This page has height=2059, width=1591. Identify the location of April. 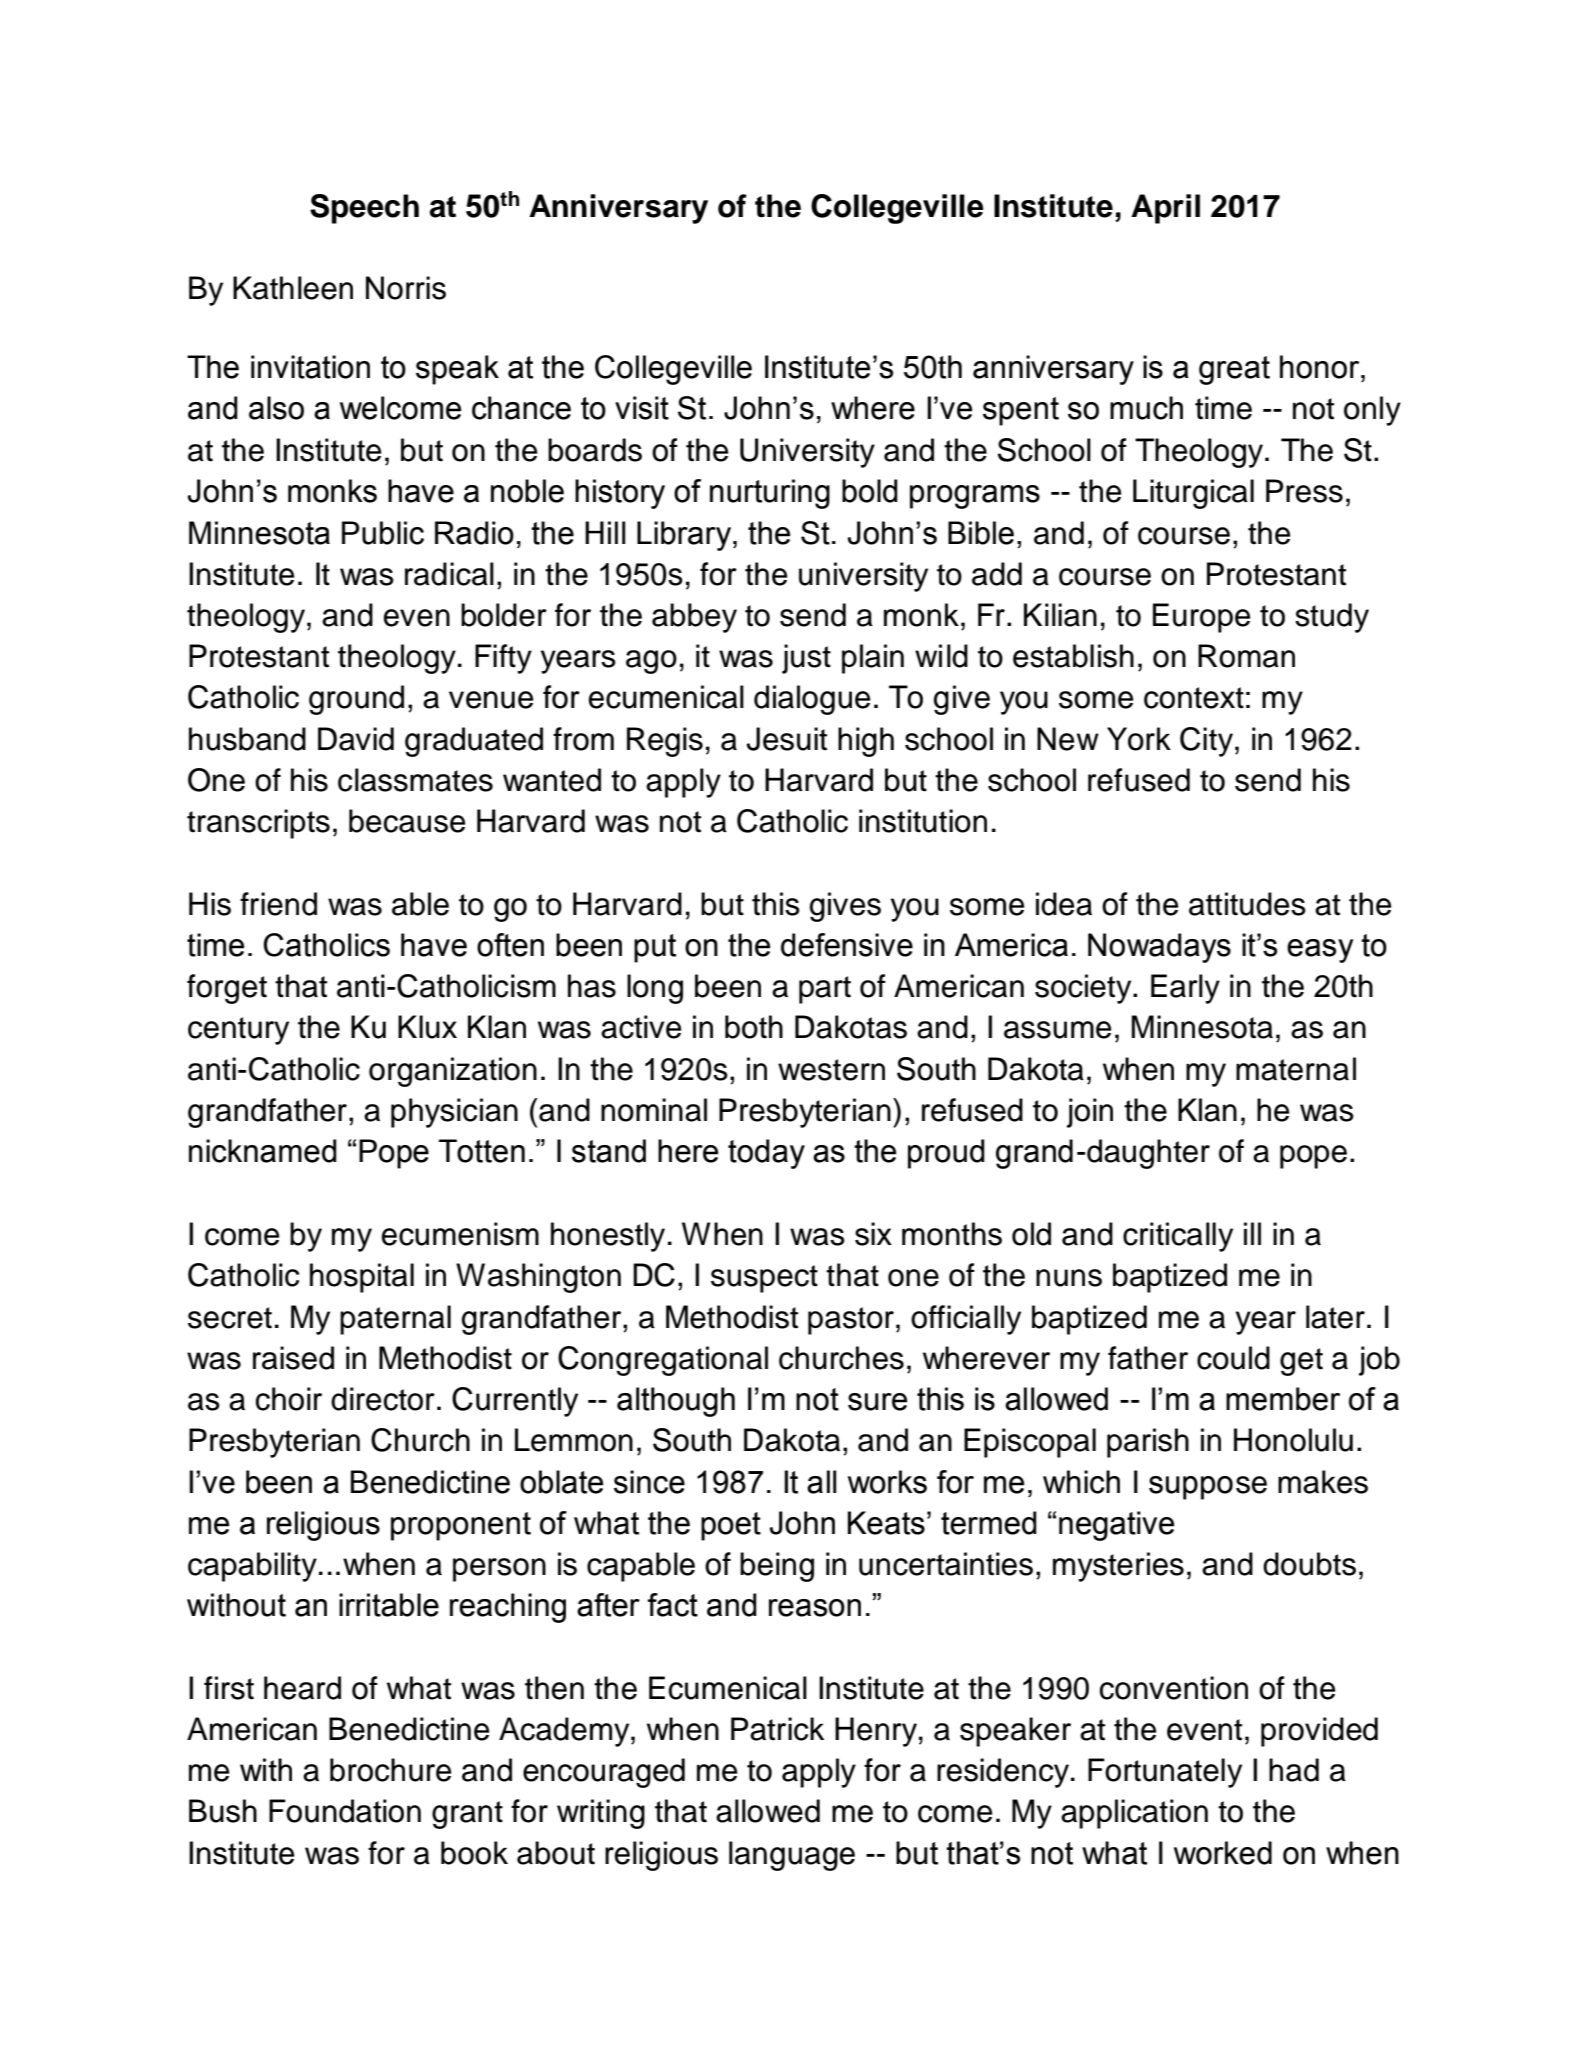
(1165, 209).
